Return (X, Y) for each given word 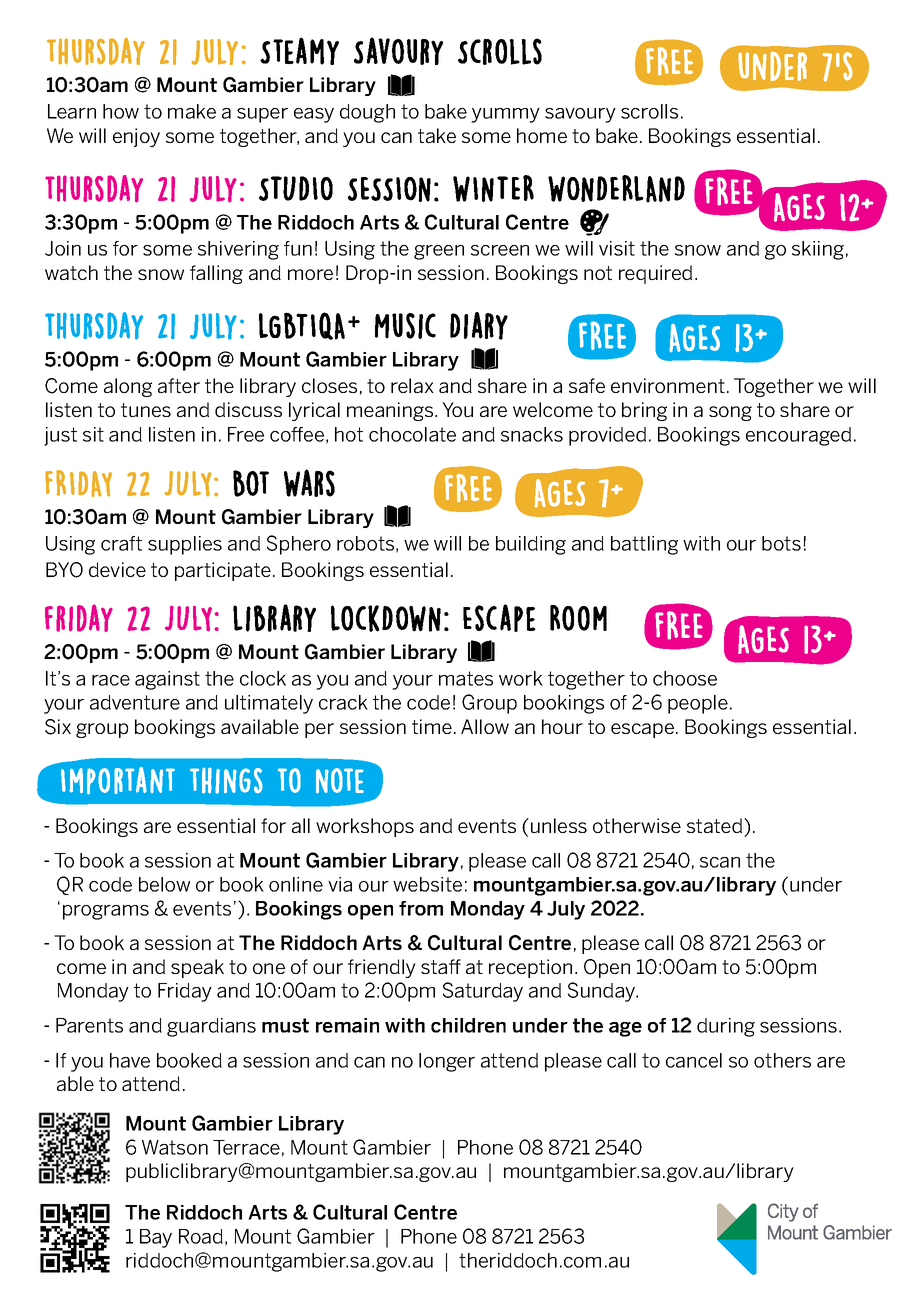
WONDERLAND (616, 189)
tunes (146, 410)
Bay (156, 1238)
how (121, 111)
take (437, 135)
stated (716, 825)
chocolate (412, 434)
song (730, 413)
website (427, 884)
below (164, 884)
